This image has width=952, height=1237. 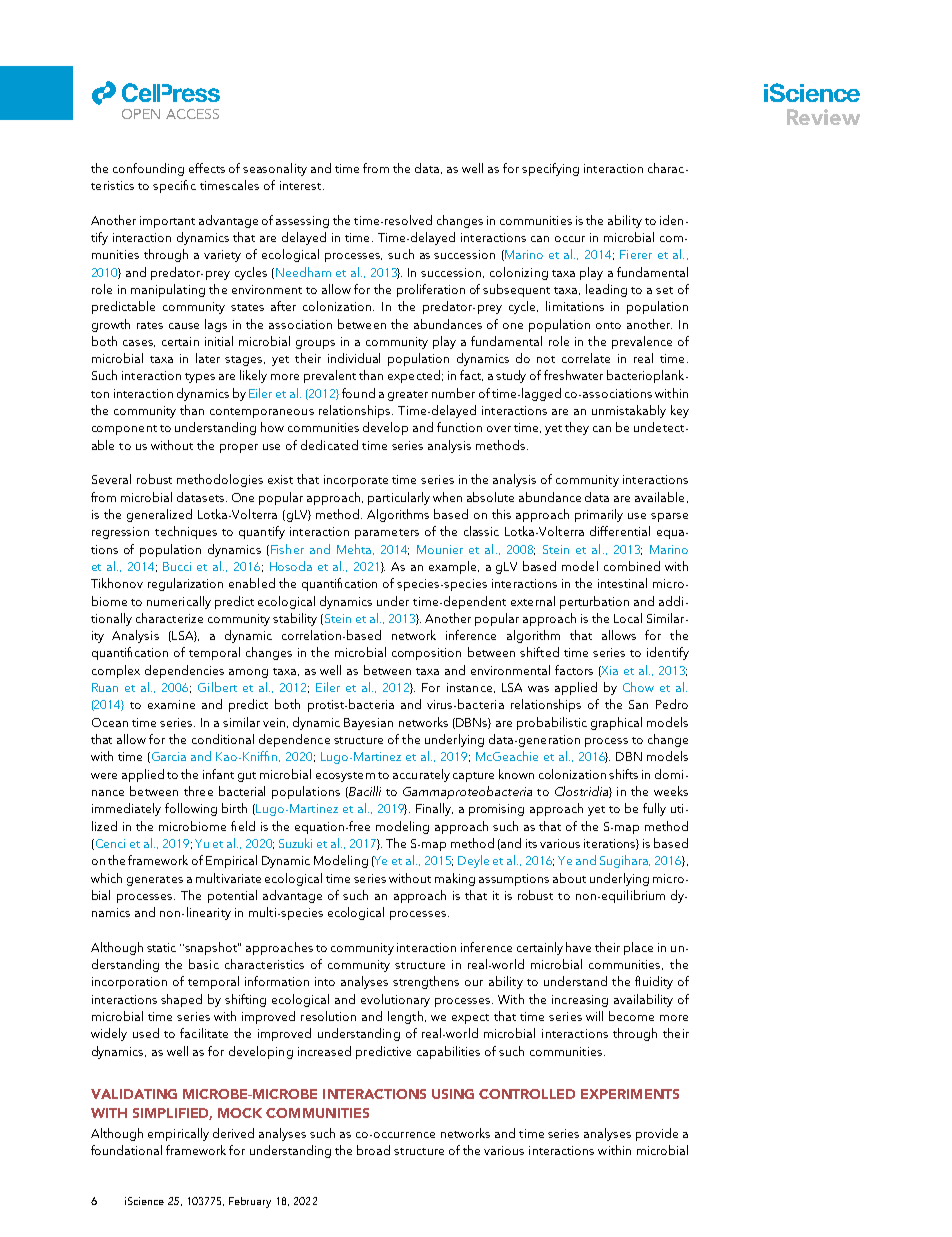 I want to click on specifying, so click(x=550, y=169).
